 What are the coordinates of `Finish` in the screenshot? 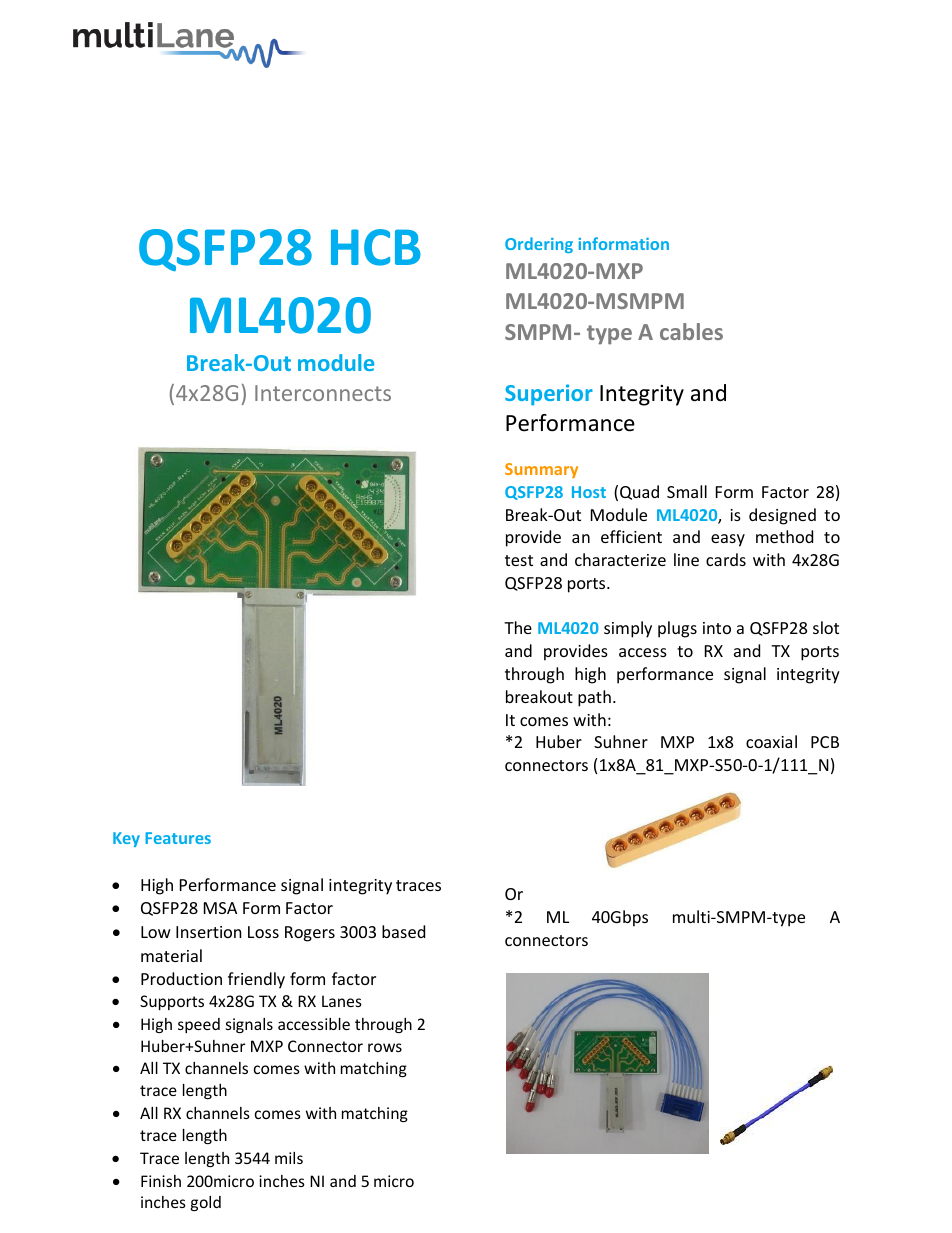 It's located at (161, 1181).
